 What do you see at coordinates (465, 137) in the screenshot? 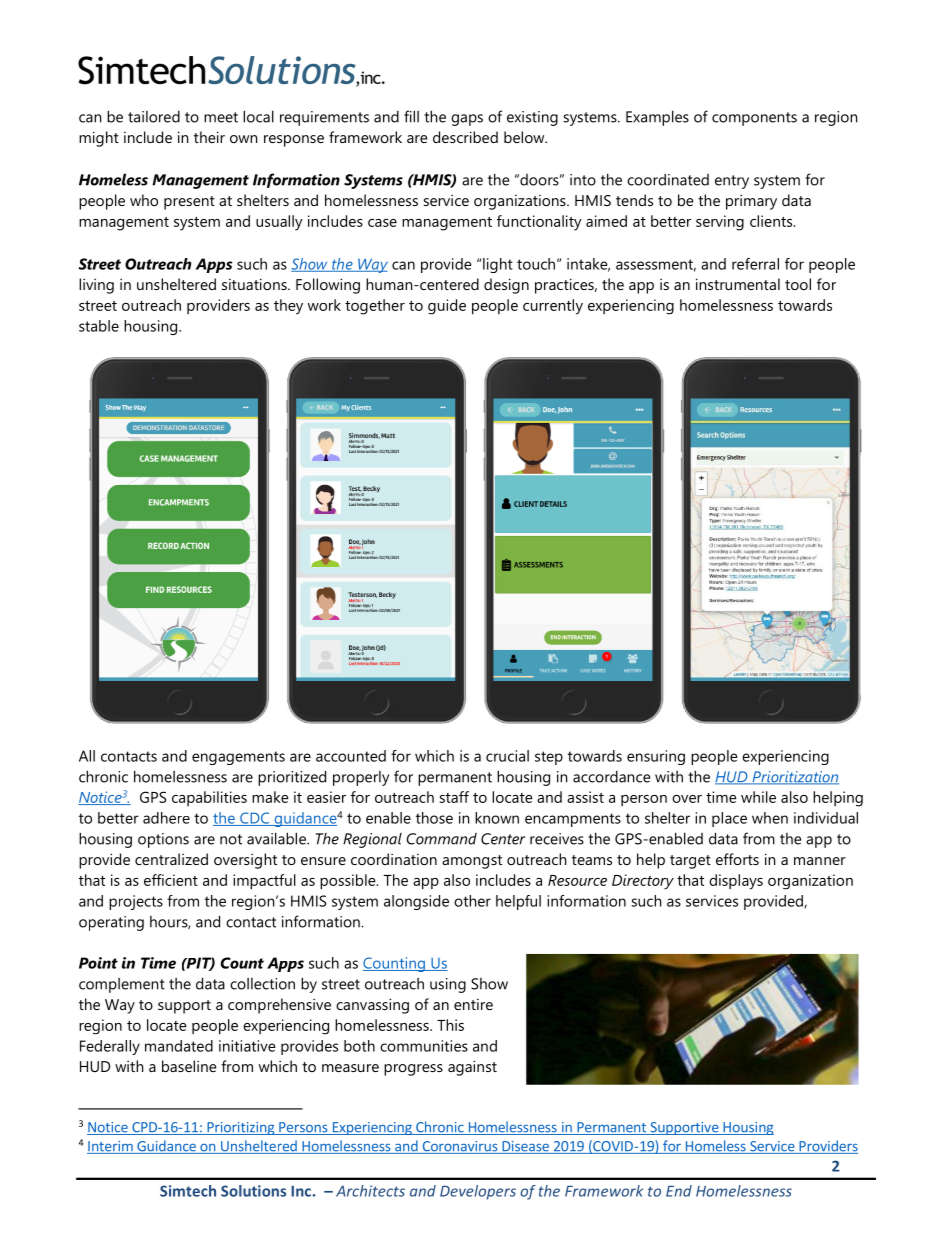
I see `described` at bounding box center [465, 137].
